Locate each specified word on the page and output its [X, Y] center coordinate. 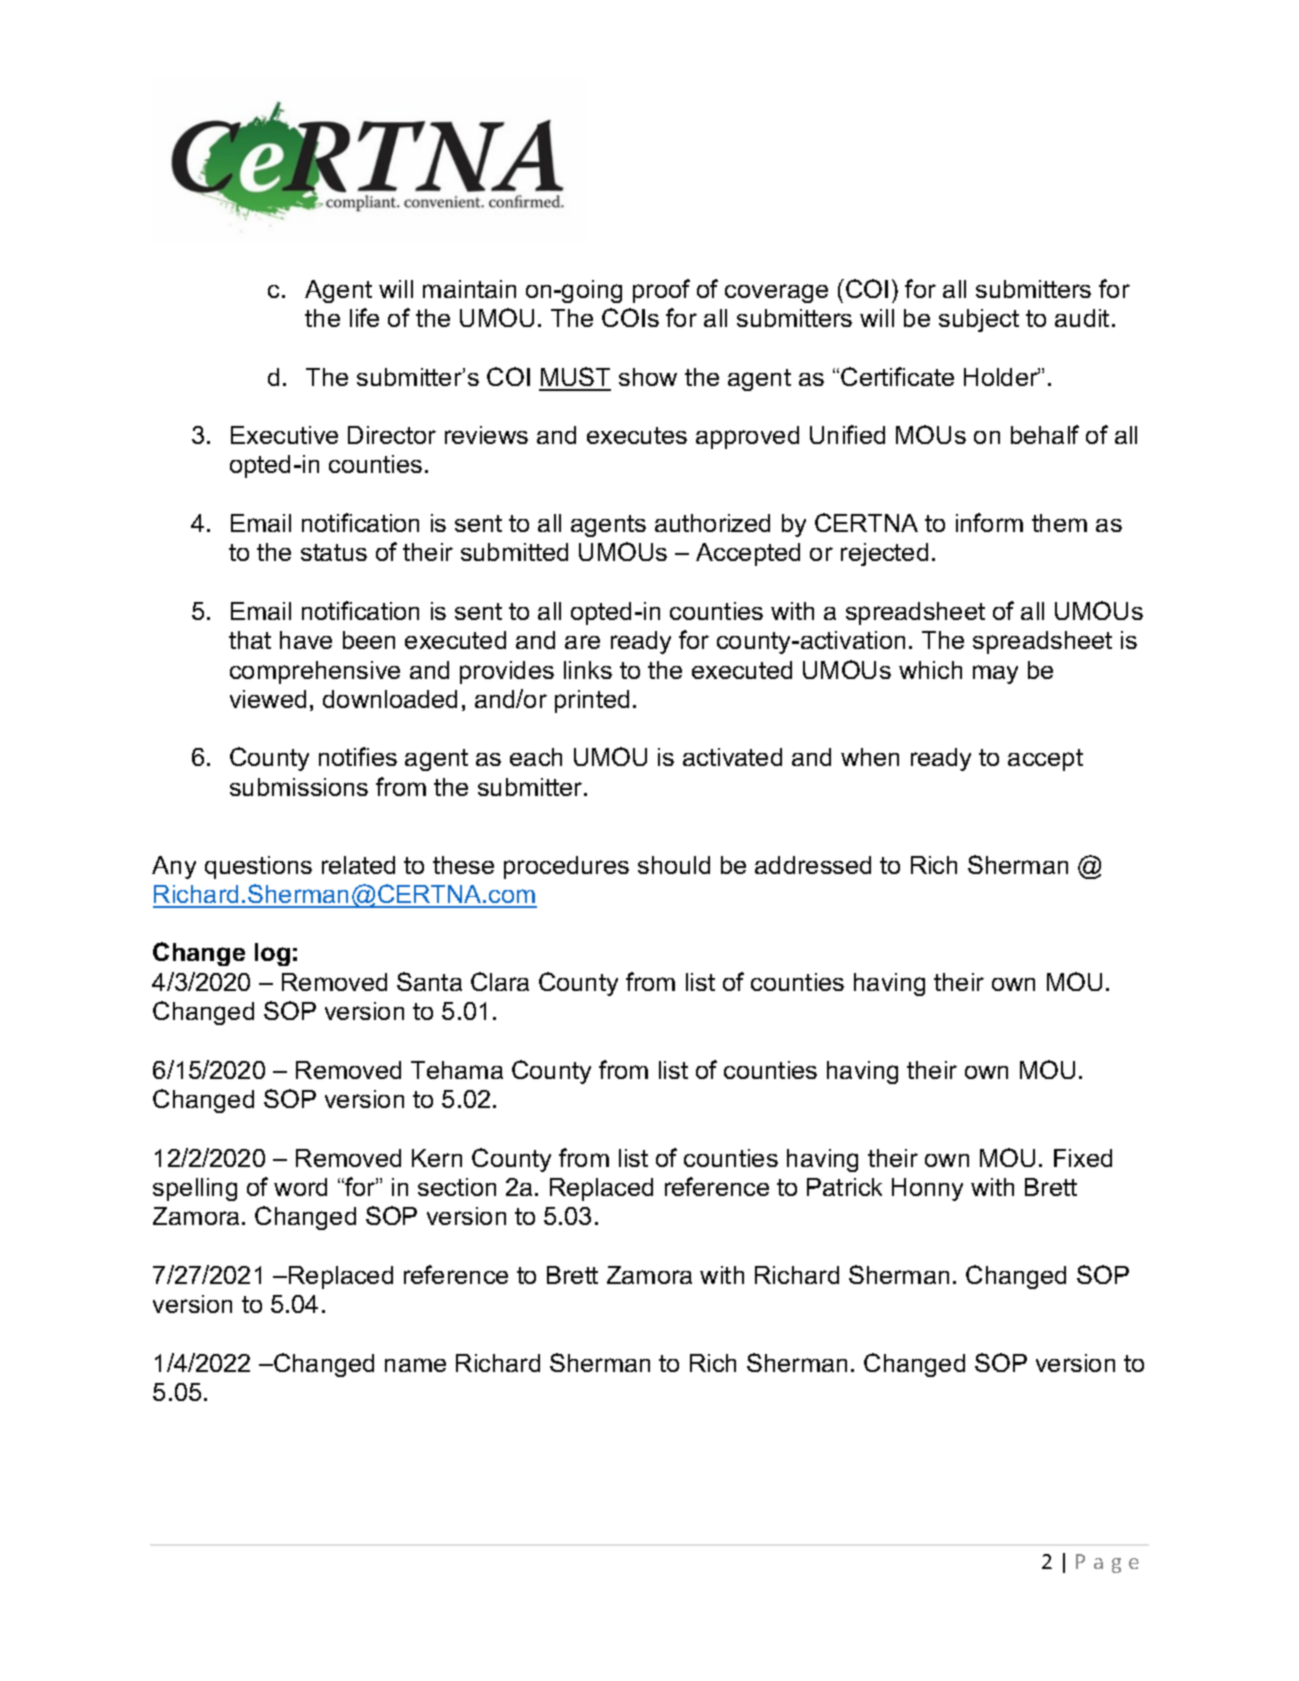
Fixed [1083, 1158]
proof [661, 291]
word [300, 1187]
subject [979, 320]
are [582, 642]
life [364, 317]
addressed [813, 865]
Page [1107, 1563]
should [674, 865]
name [415, 1365]
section [457, 1187]
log [272, 954]
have [306, 640]
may [995, 674]
